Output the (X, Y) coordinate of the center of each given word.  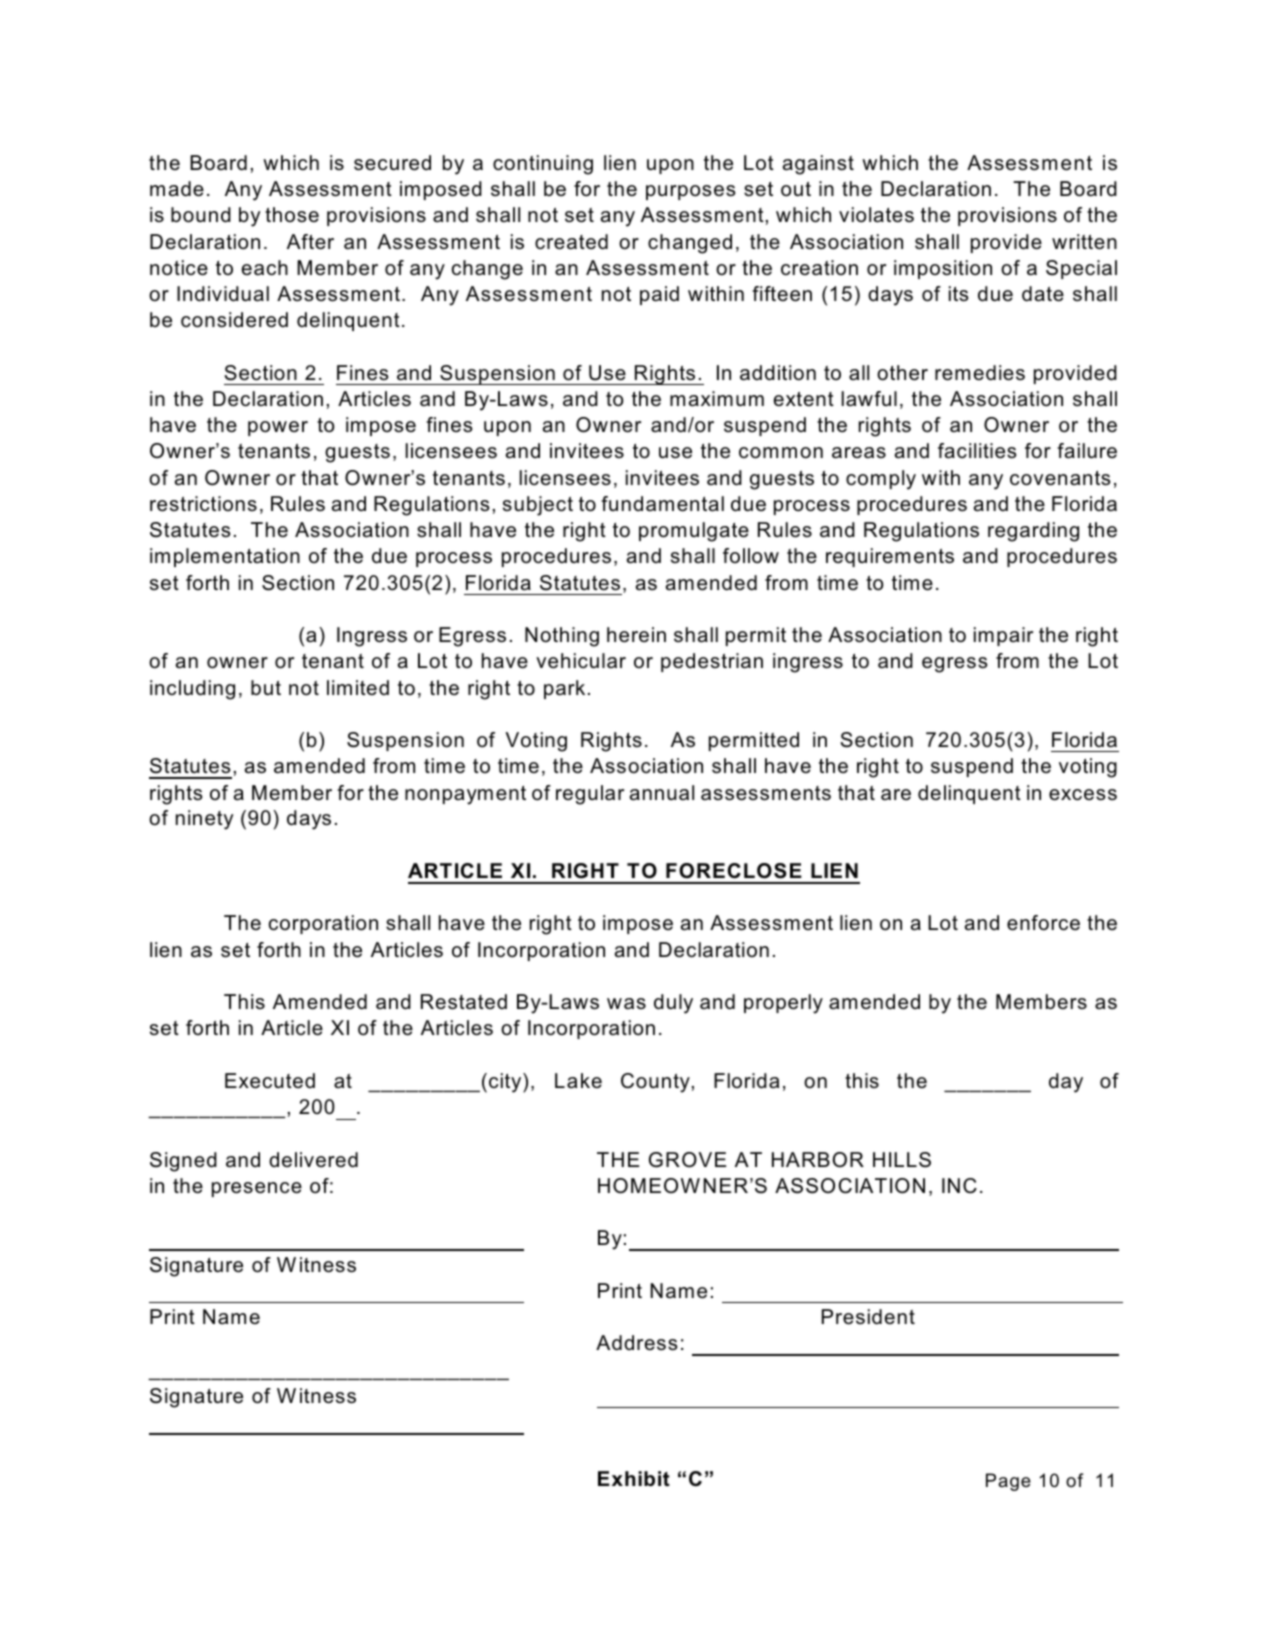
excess (1083, 795)
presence (257, 1189)
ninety (204, 820)
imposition (943, 269)
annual (661, 793)
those (292, 215)
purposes (690, 192)
